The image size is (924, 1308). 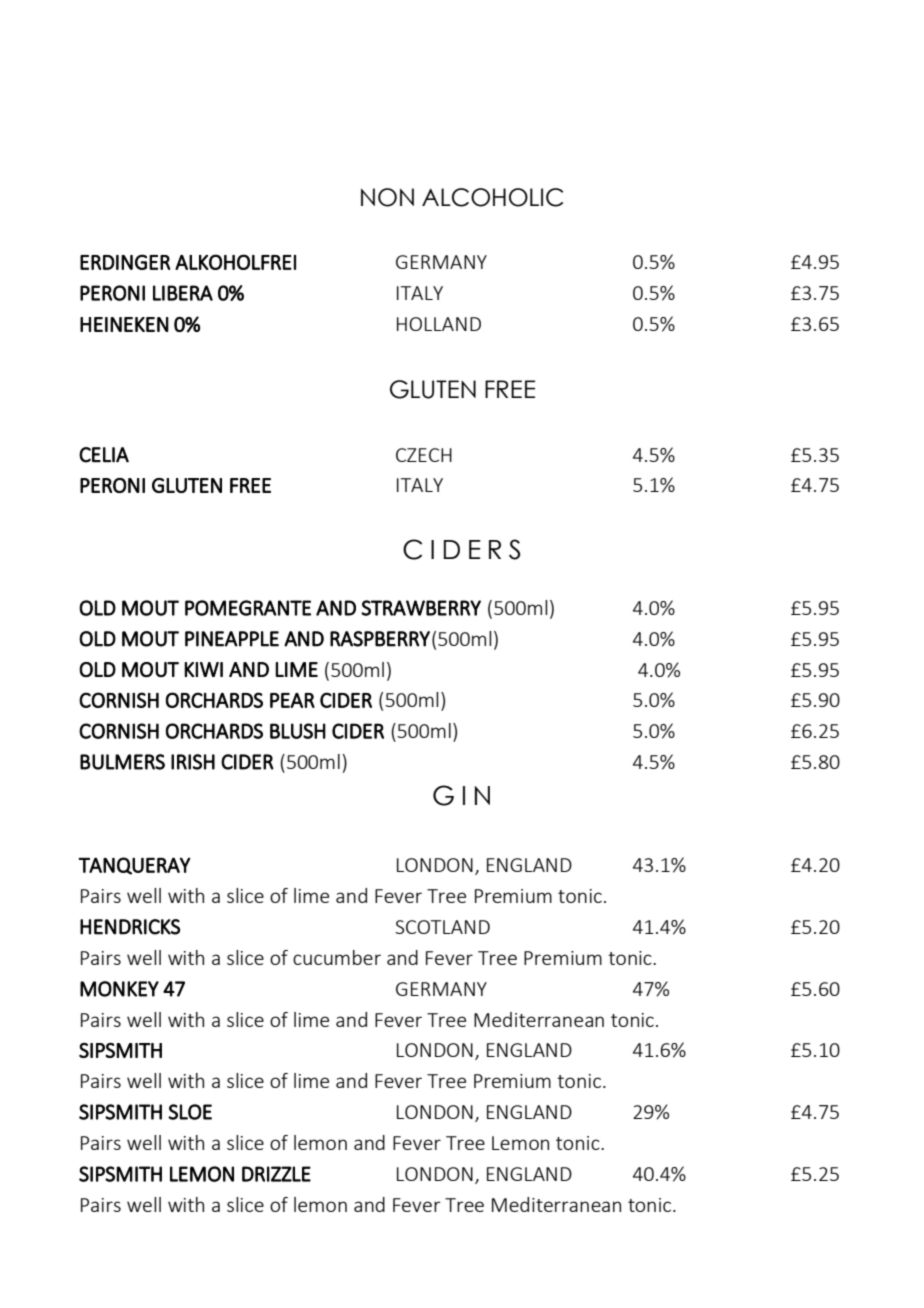 I want to click on ALCOHOLIC, so click(x=492, y=197).
